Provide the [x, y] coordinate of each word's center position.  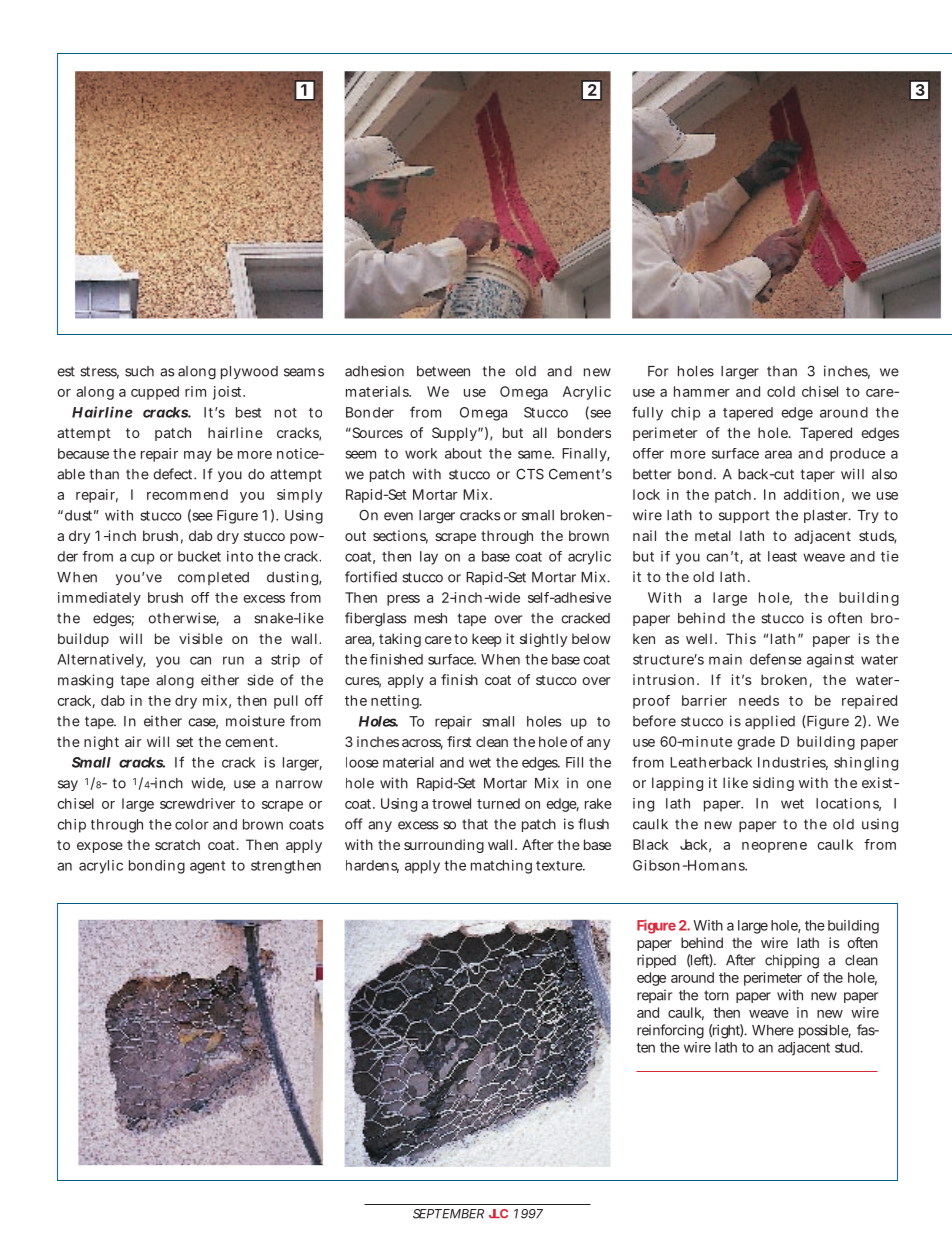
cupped [155, 393]
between [443, 371]
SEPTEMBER [448, 1214]
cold [781, 391]
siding [773, 784]
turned [498, 803]
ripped [656, 961]
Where [773, 1030]
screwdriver [197, 803]
